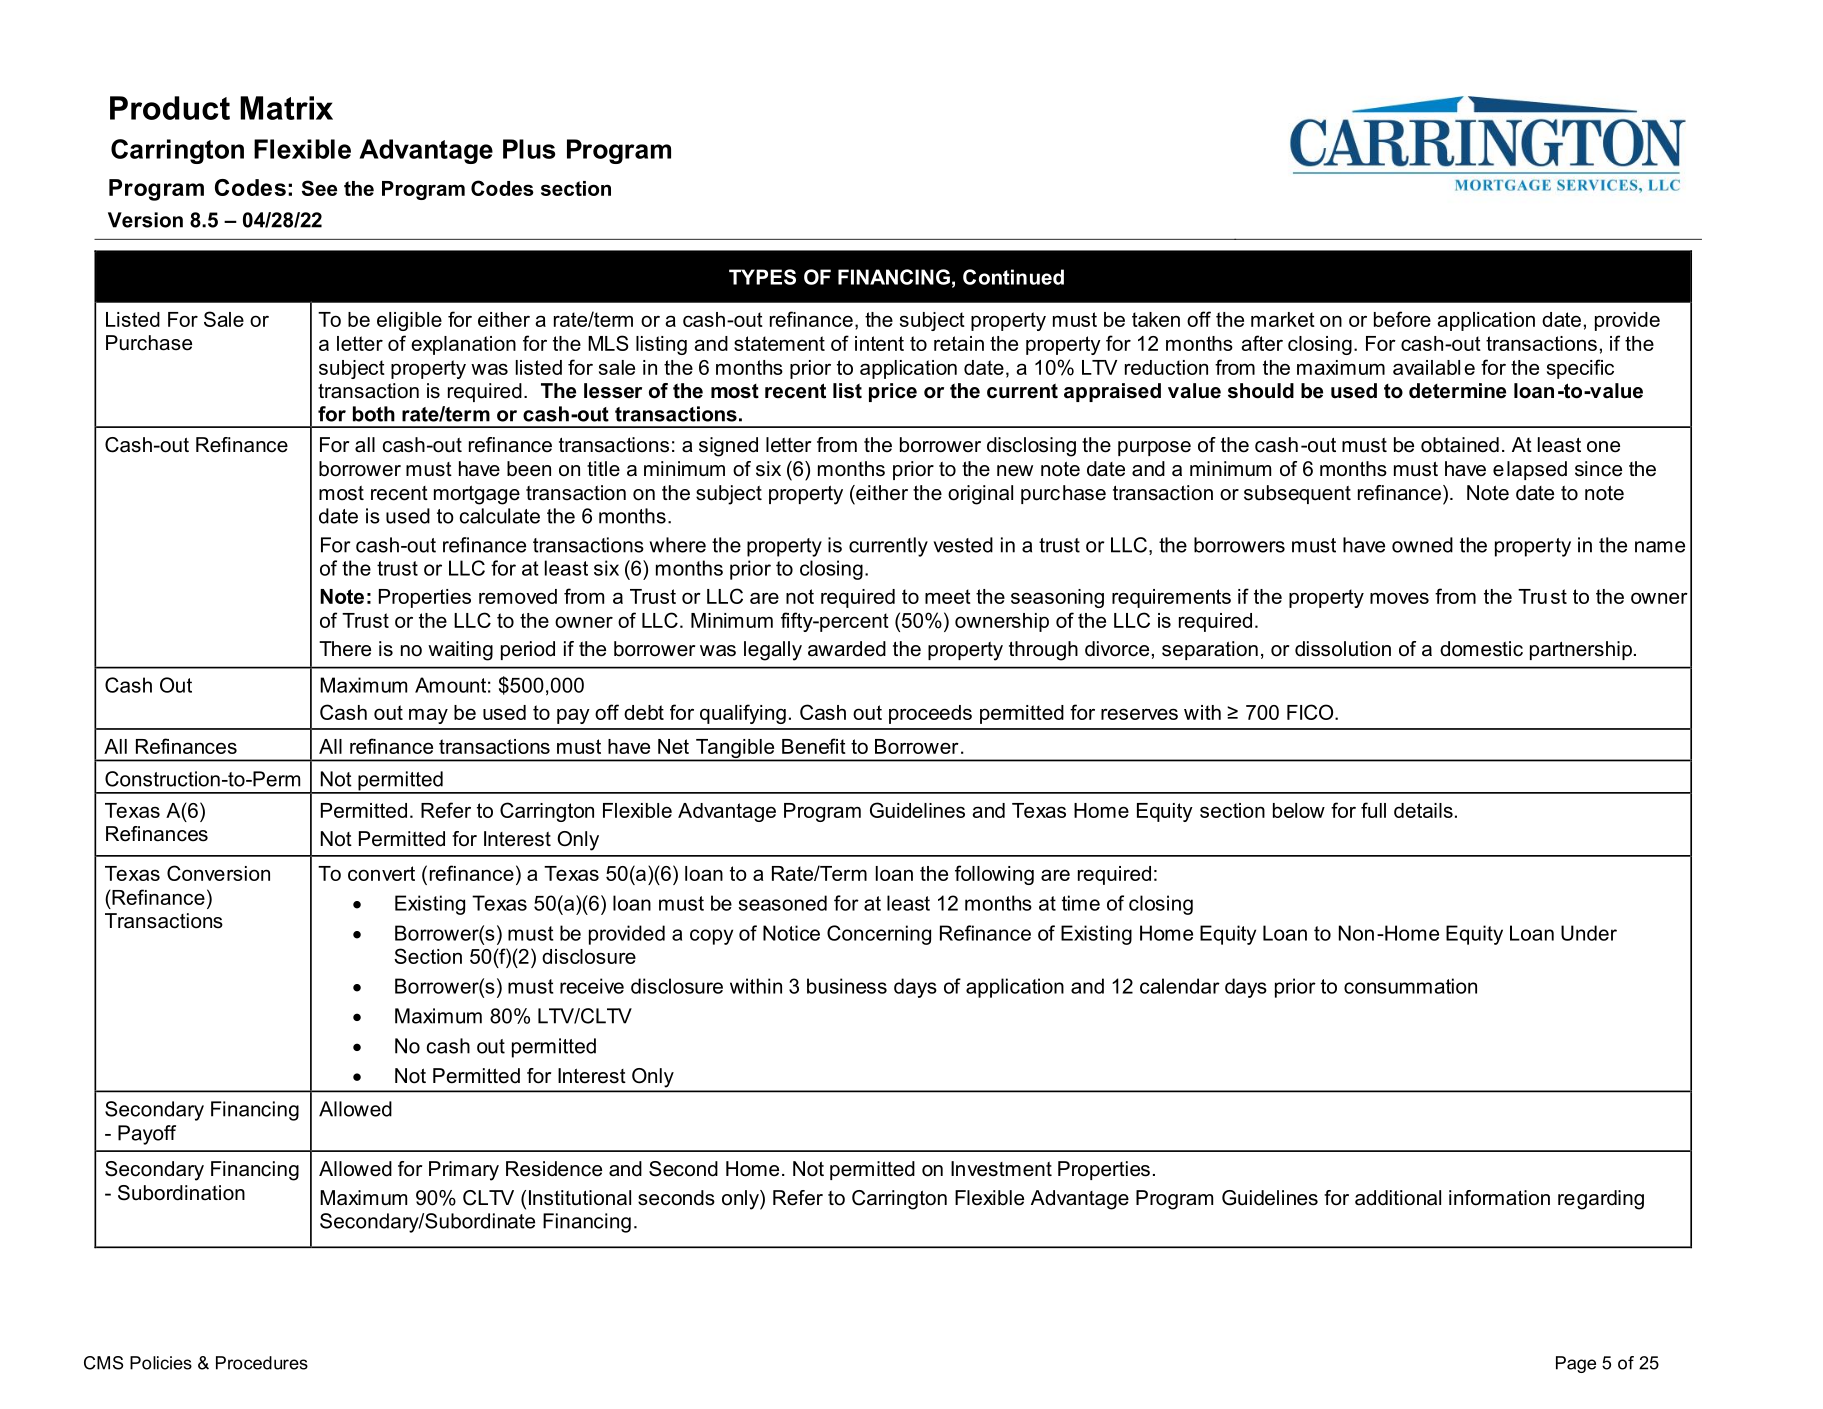 The height and width of the screenshot is (1409, 1823). What do you see at coordinates (762, 277) in the screenshot?
I see `TYPES` at bounding box center [762, 277].
